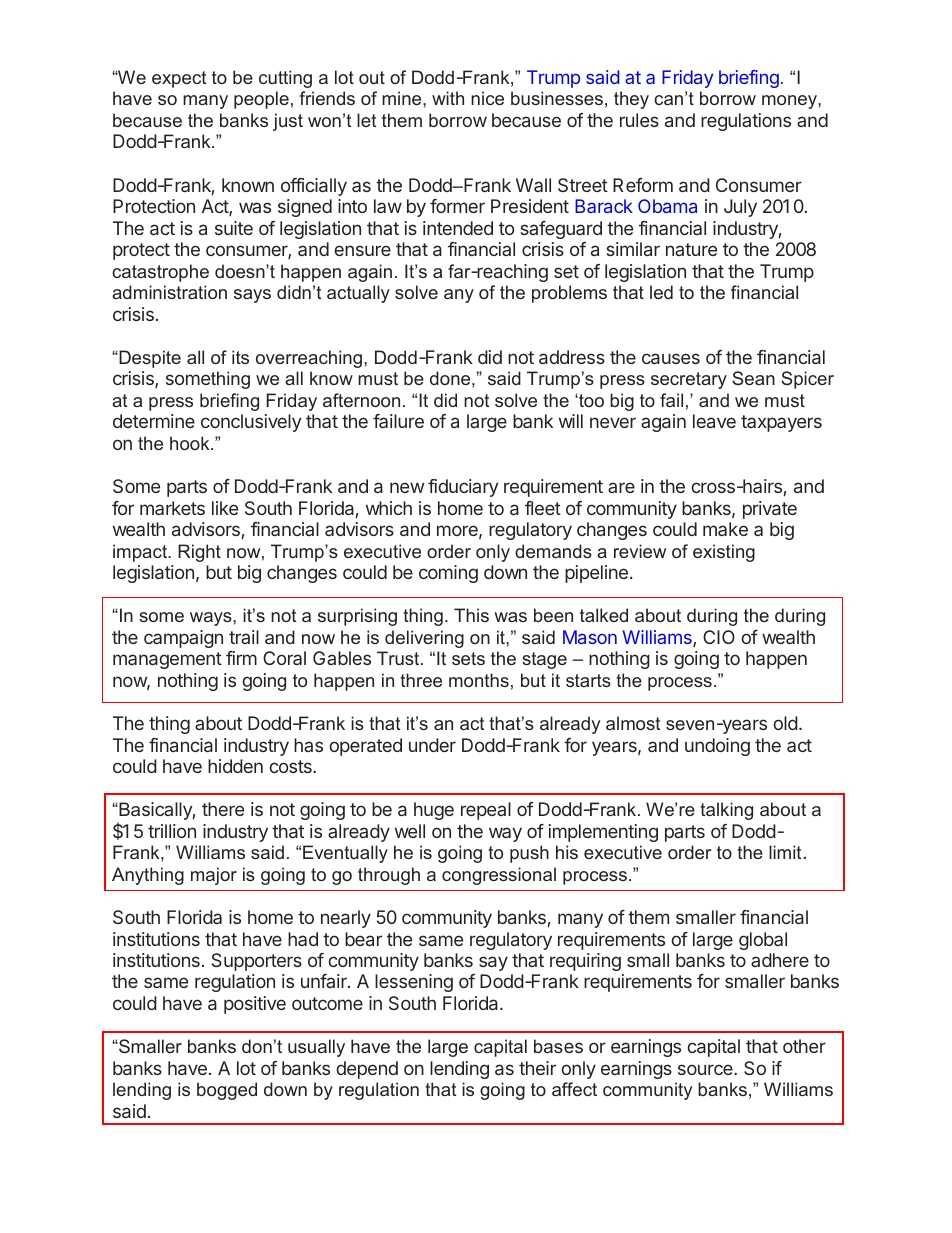 Image resolution: width=952 pixels, height=1233 pixels. I want to click on leave, so click(714, 421).
